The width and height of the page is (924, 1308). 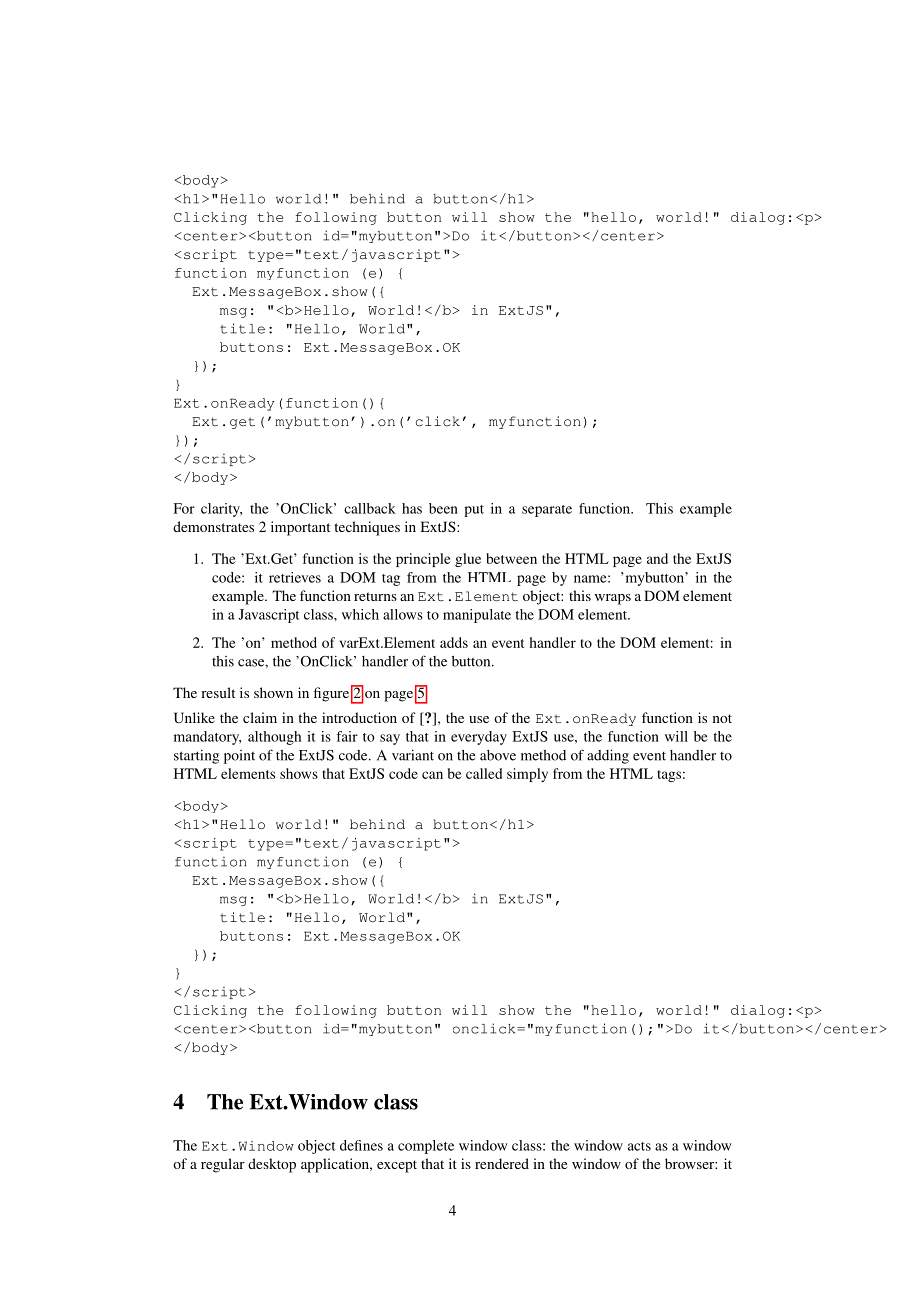 I want to click on simply, so click(x=527, y=775).
